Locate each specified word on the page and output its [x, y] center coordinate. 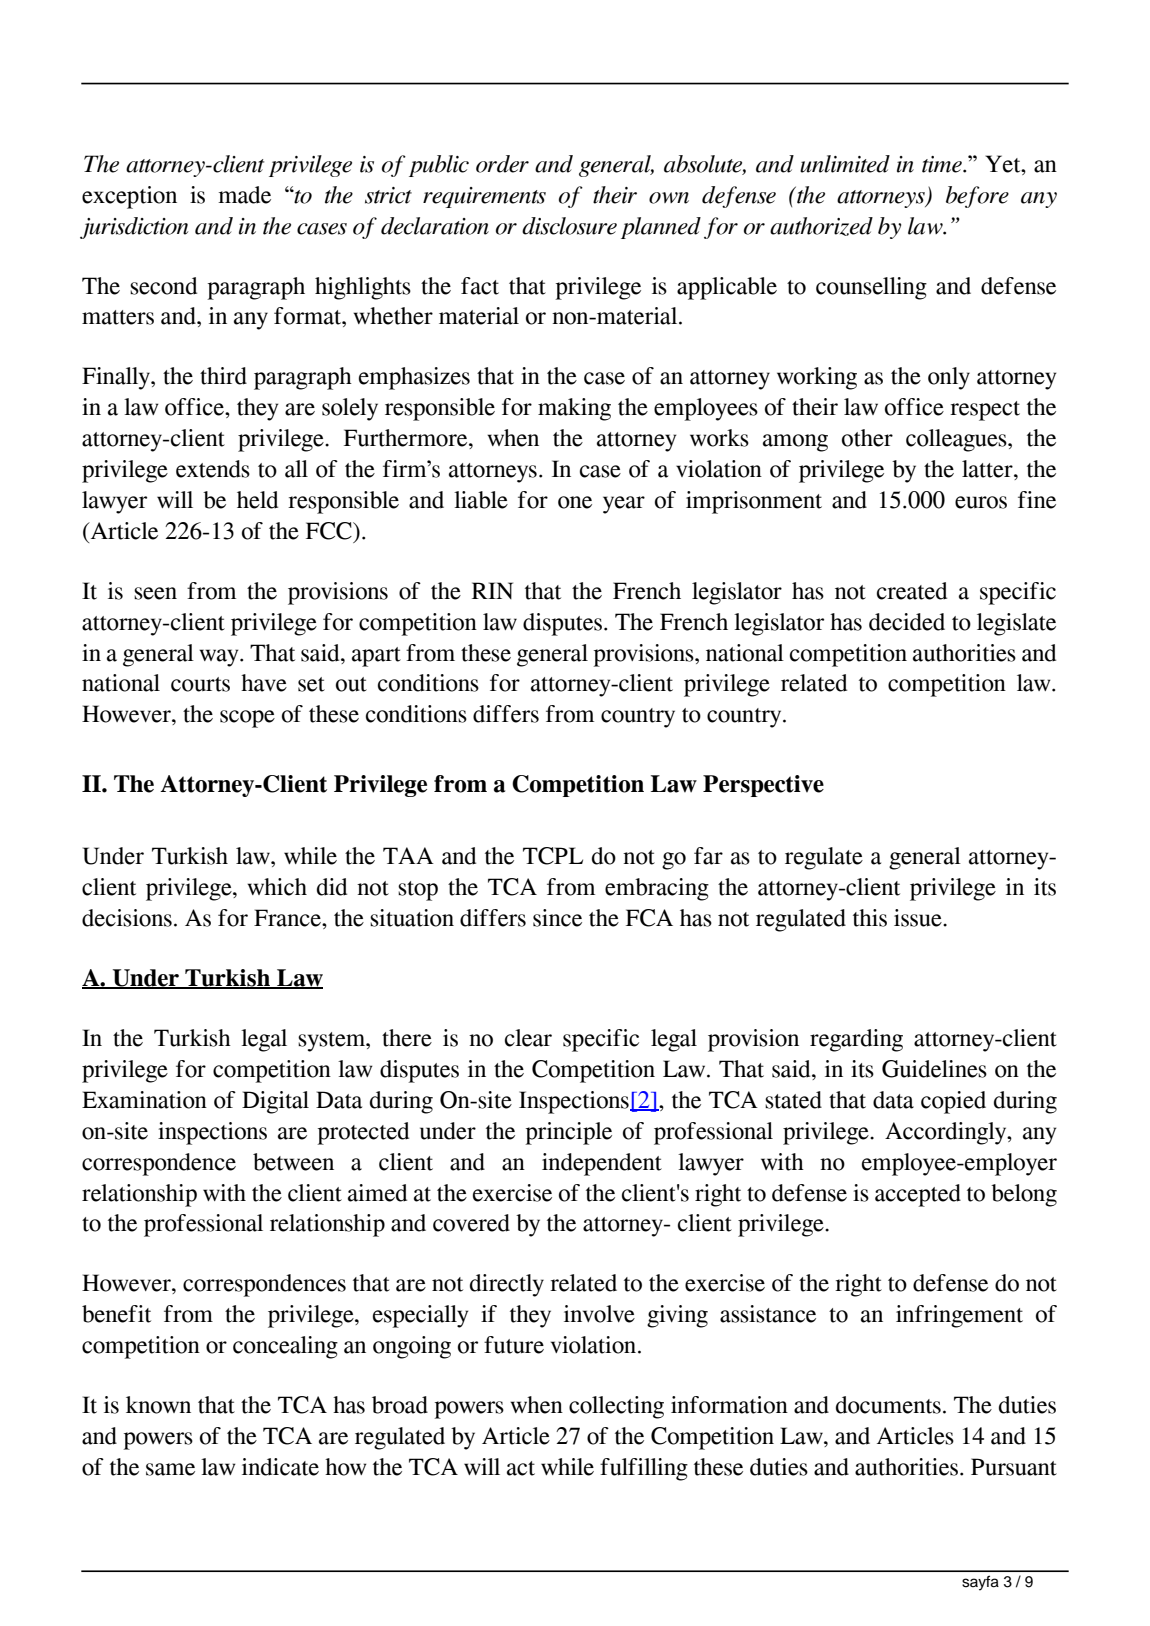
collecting [616, 1407]
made [244, 195]
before [977, 197]
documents [888, 1405]
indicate [280, 1467]
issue [919, 918]
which [277, 887]
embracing [657, 889]
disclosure [569, 226]
